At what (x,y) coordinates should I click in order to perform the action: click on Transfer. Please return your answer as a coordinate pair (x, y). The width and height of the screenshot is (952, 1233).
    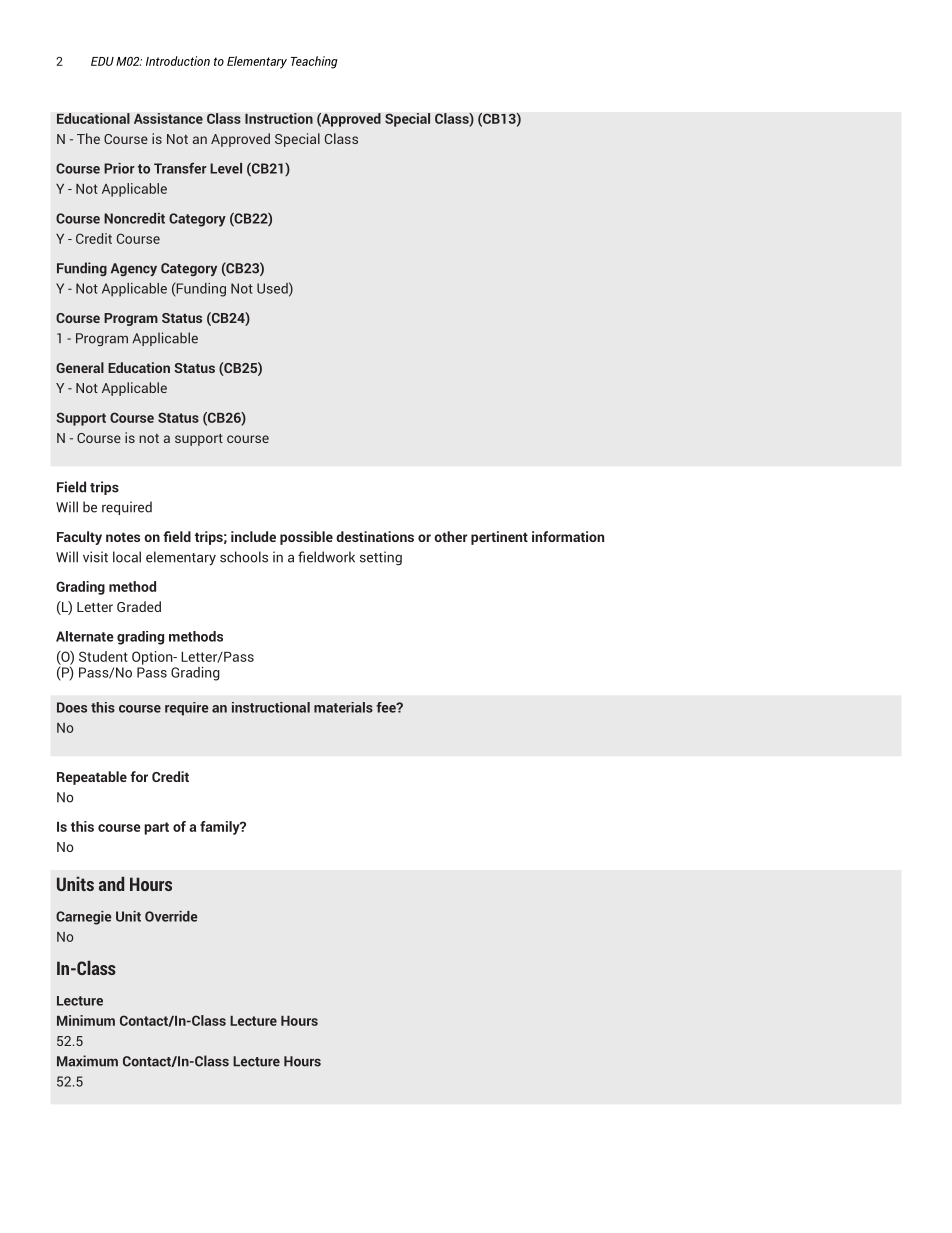
    Looking at the image, I should click on (180, 168).
